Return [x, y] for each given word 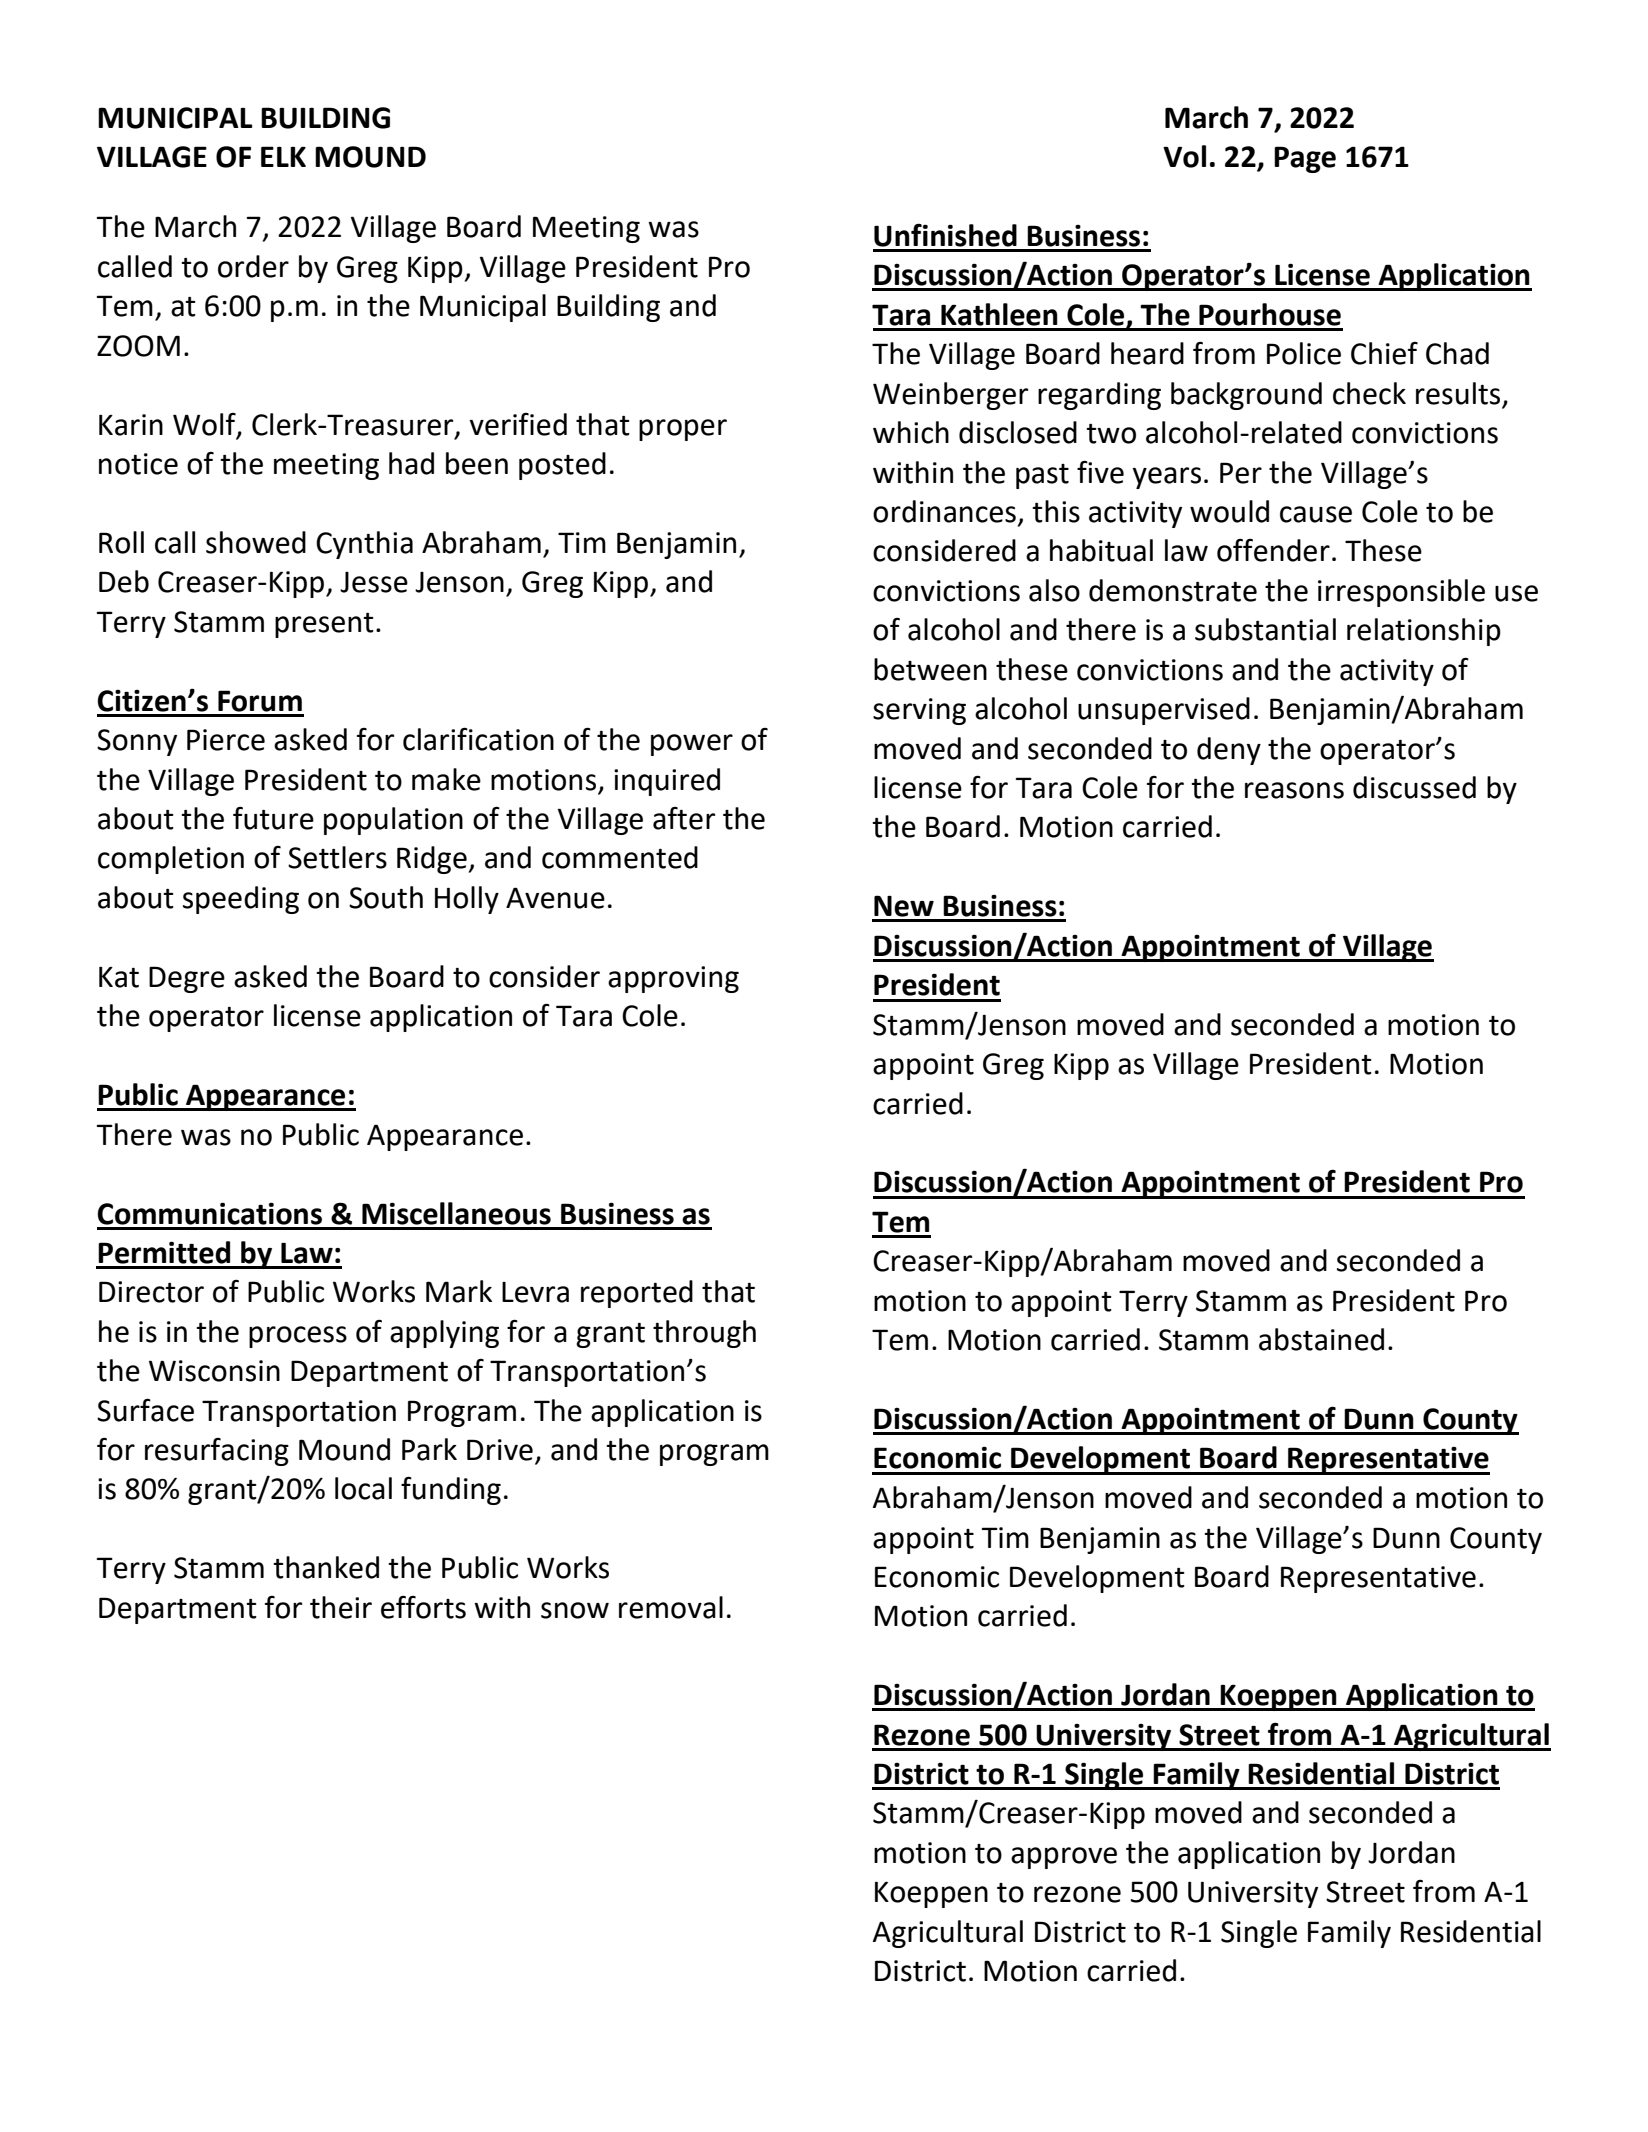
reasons [1294, 790]
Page [1305, 159]
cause [1316, 514]
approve [1064, 1858]
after [684, 818]
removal [671, 1607]
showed [256, 542]
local [363, 1488]
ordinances [944, 511]
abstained [1321, 1339]
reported [637, 1294]
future [273, 818]
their [341, 1607]
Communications [209, 1213]
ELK [283, 156]
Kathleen [999, 314]
